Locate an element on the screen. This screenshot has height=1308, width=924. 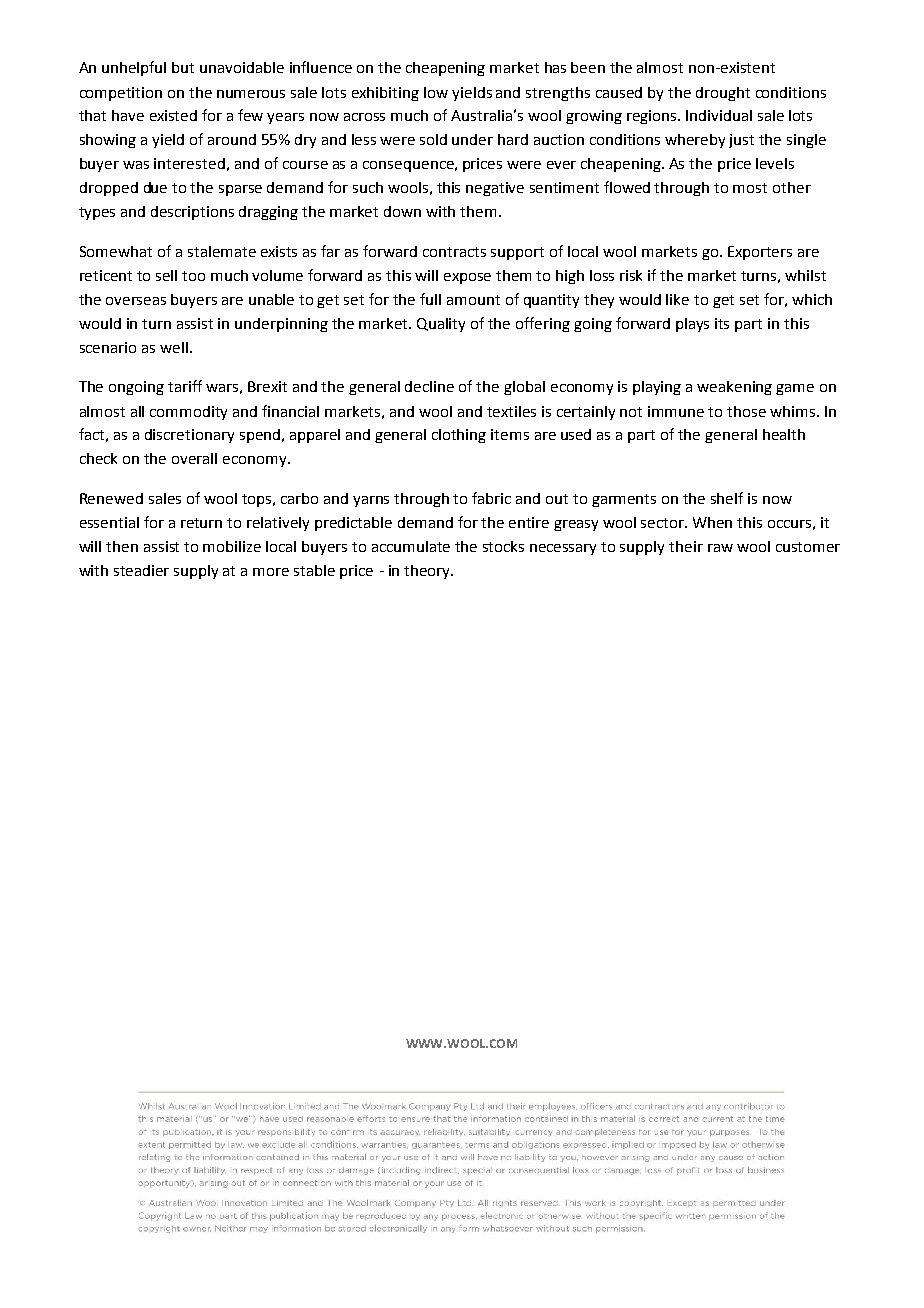
stalemate is located at coordinates (222, 251).
